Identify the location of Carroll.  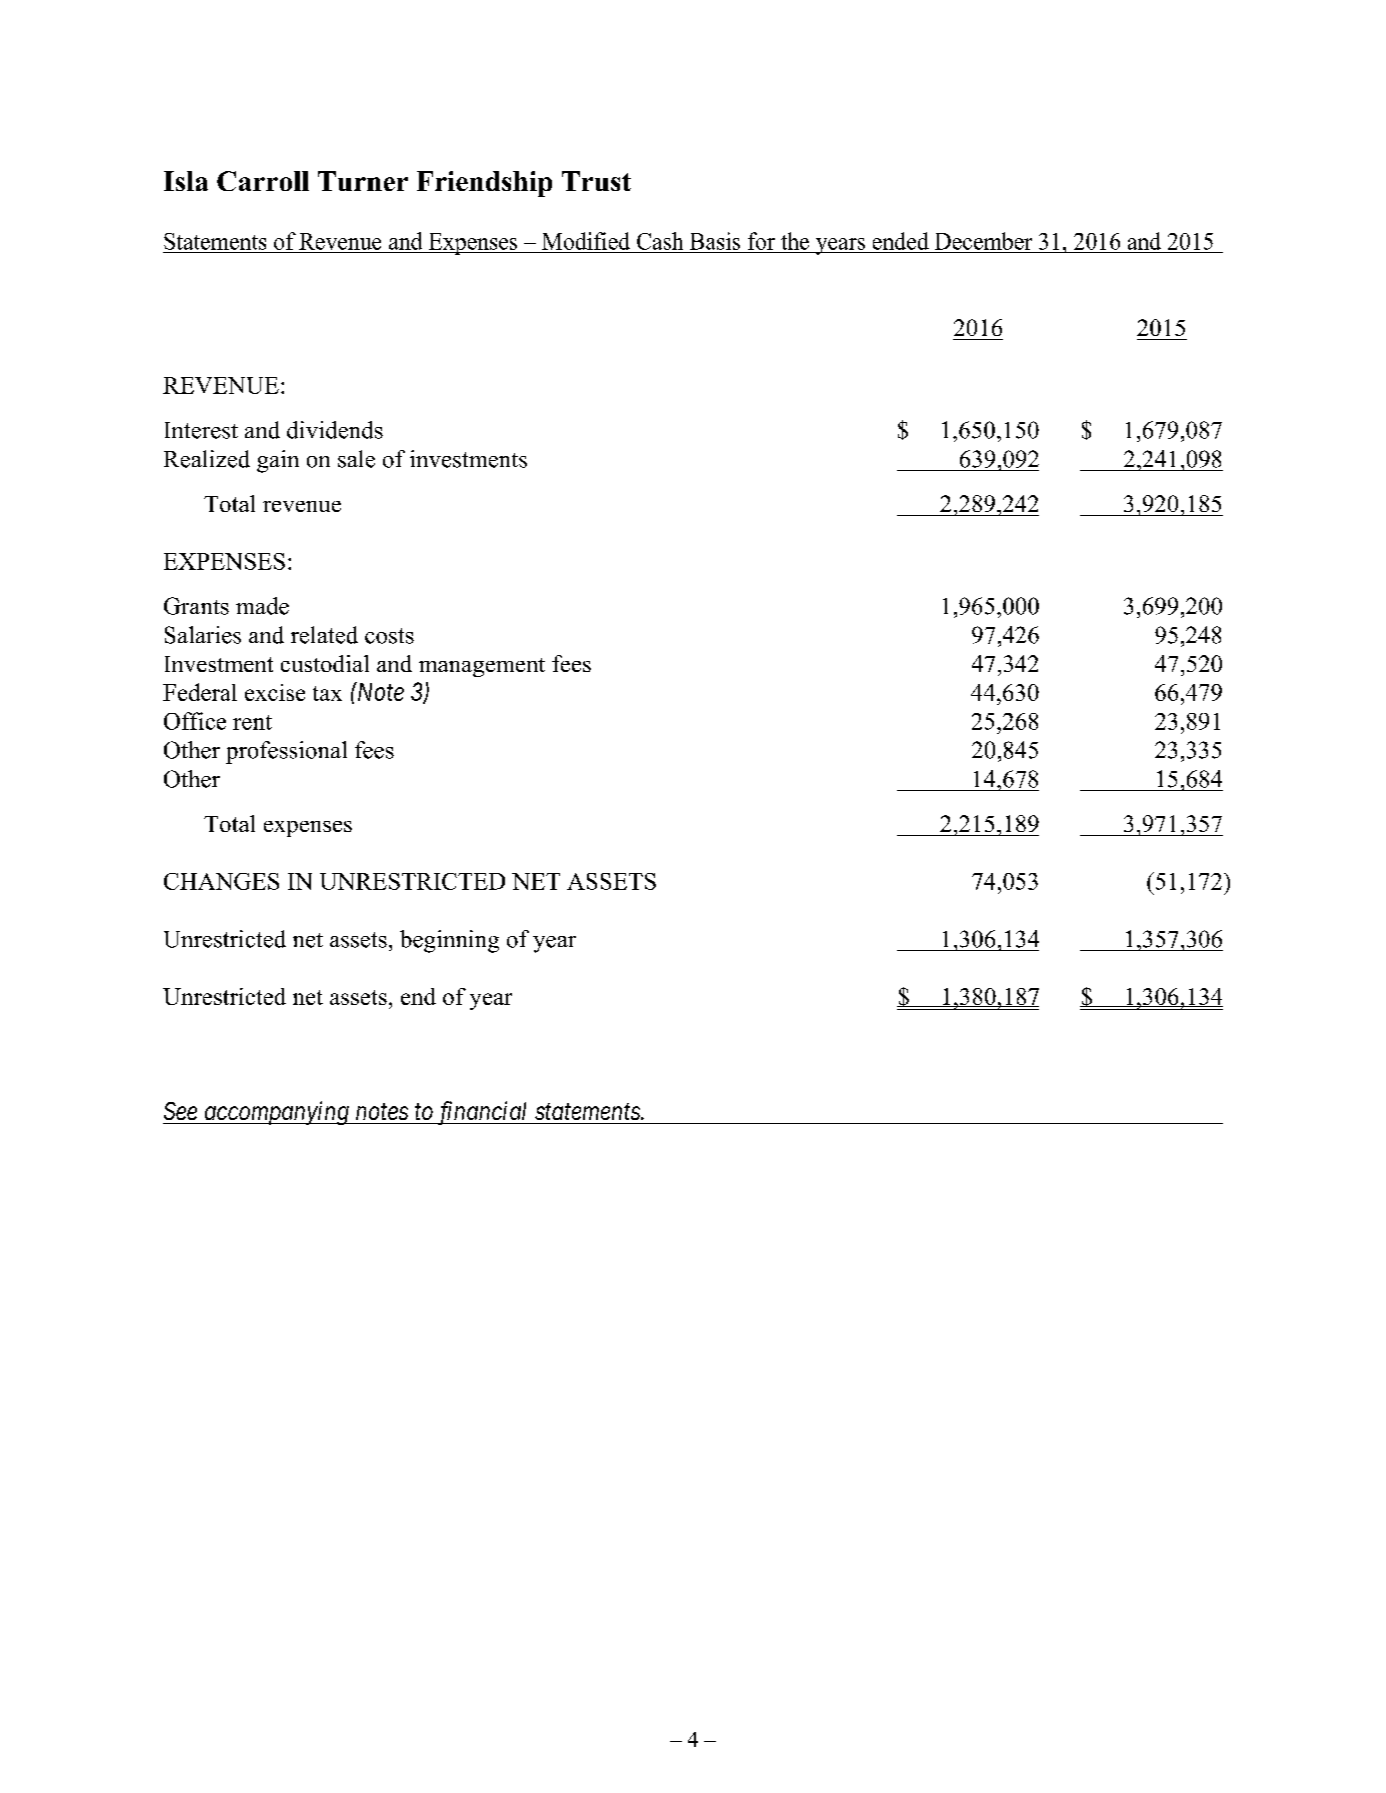
(263, 181).
